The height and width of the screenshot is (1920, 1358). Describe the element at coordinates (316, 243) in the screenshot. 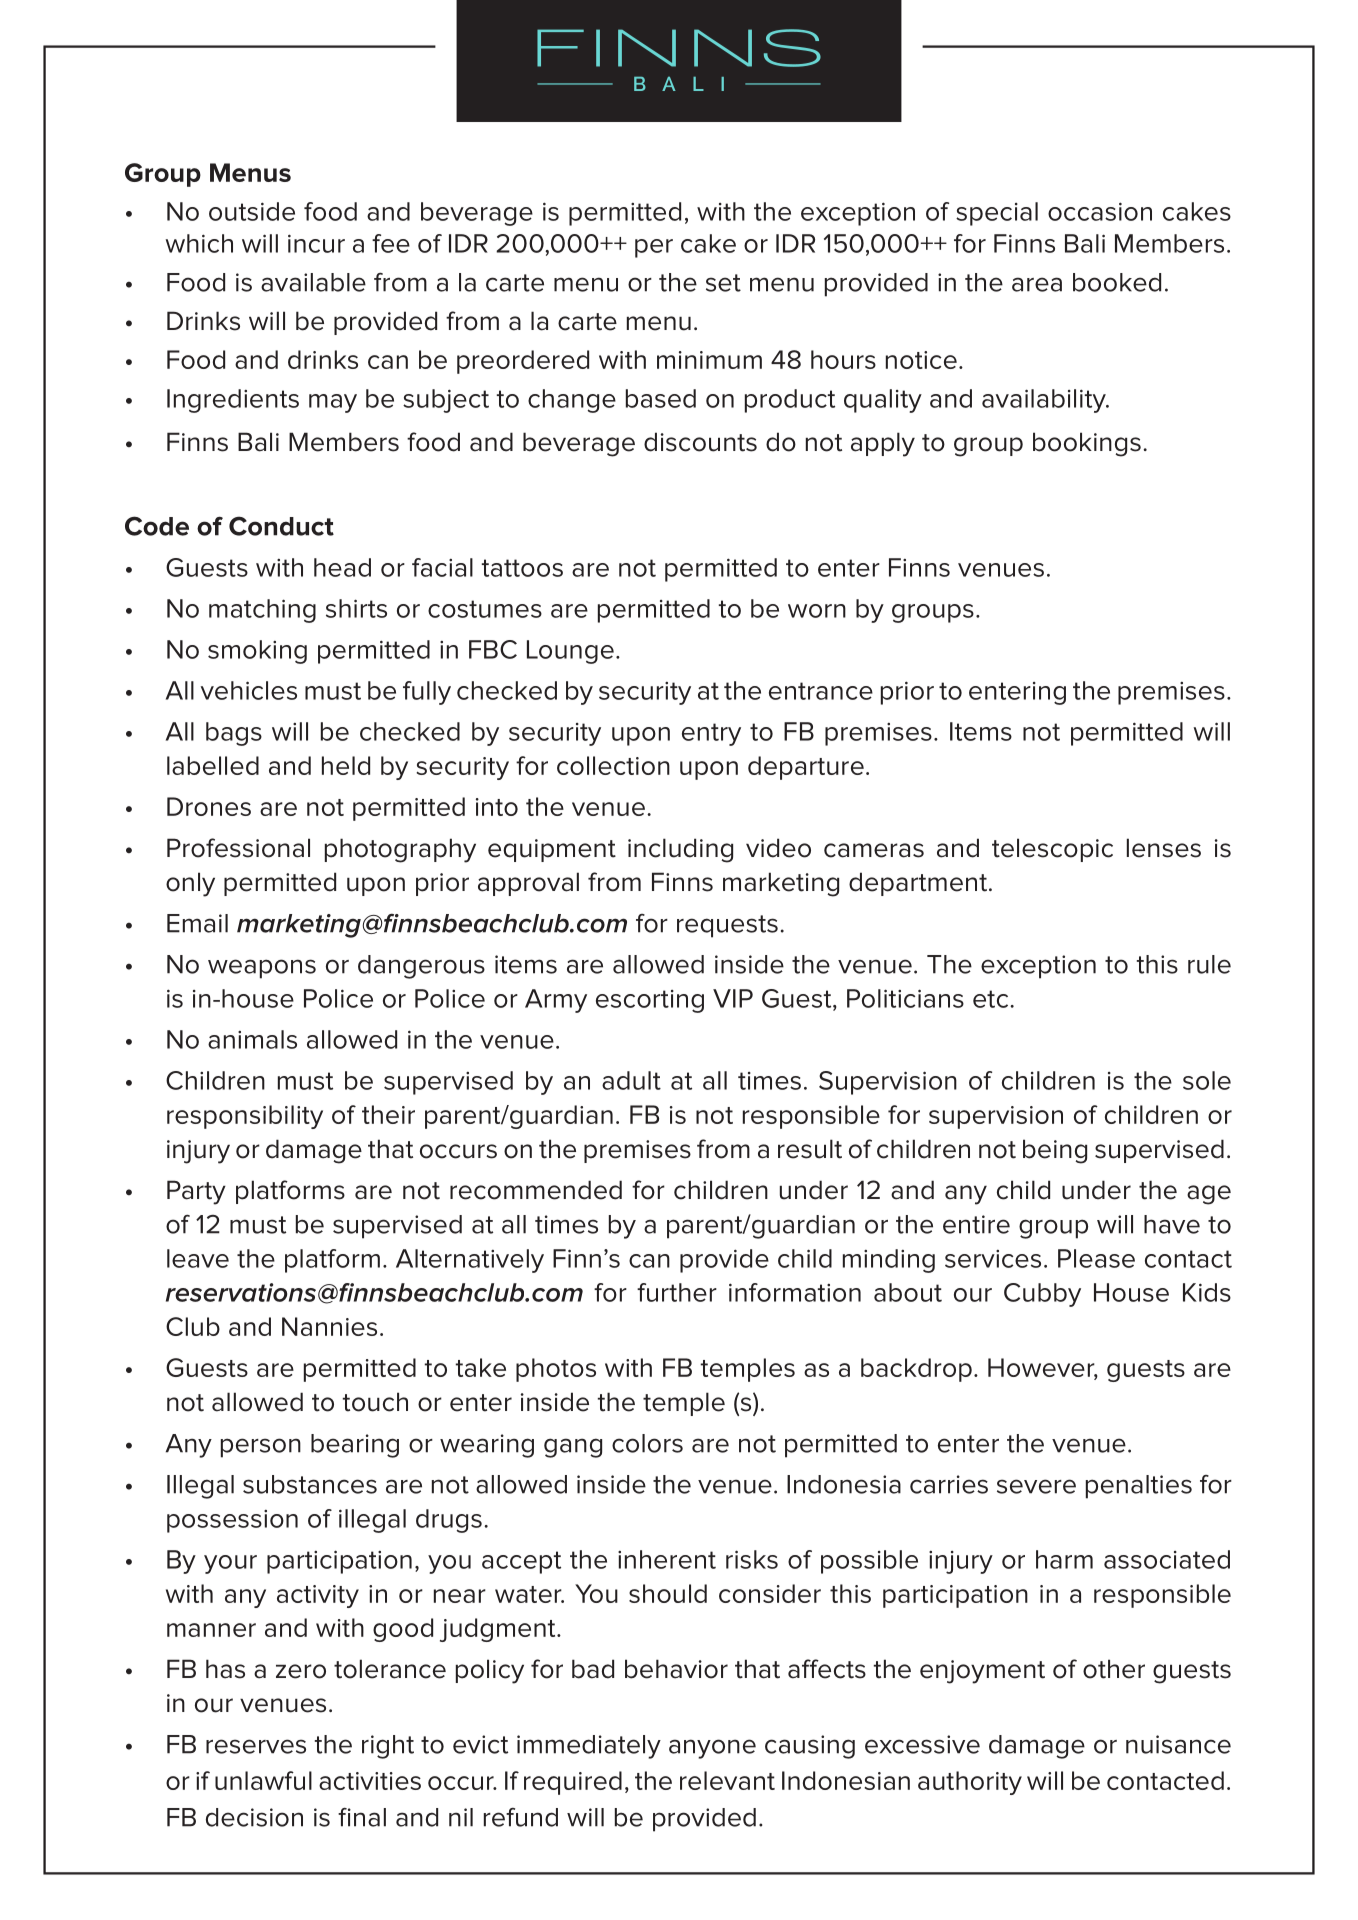

I see `incur` at that location.
